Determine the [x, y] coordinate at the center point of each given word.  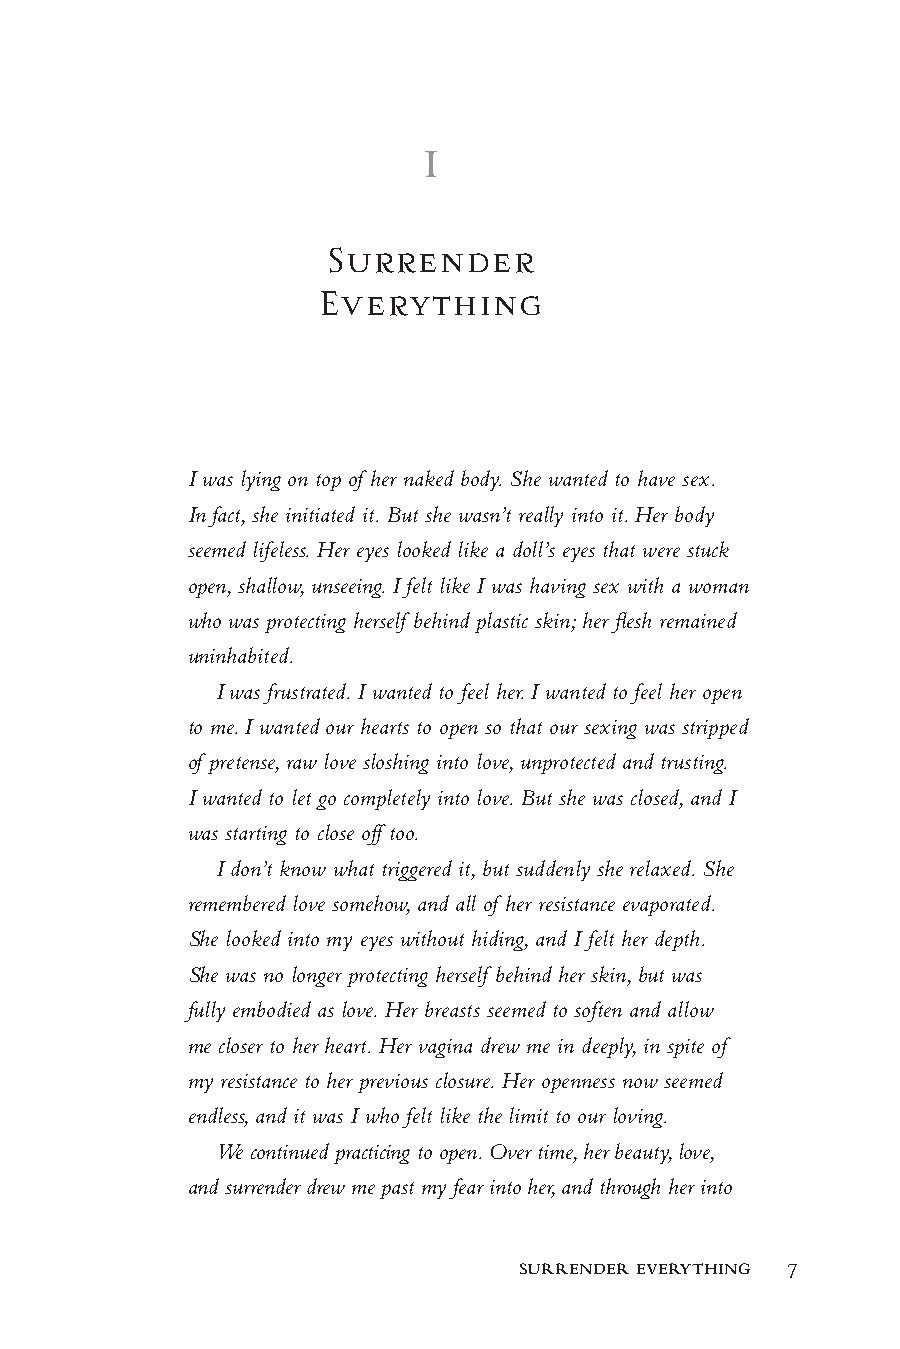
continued [290, 1151]
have [656, 478]
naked [429, 478]
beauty [643, 1153]
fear [466, 1188]
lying [261, 480]
